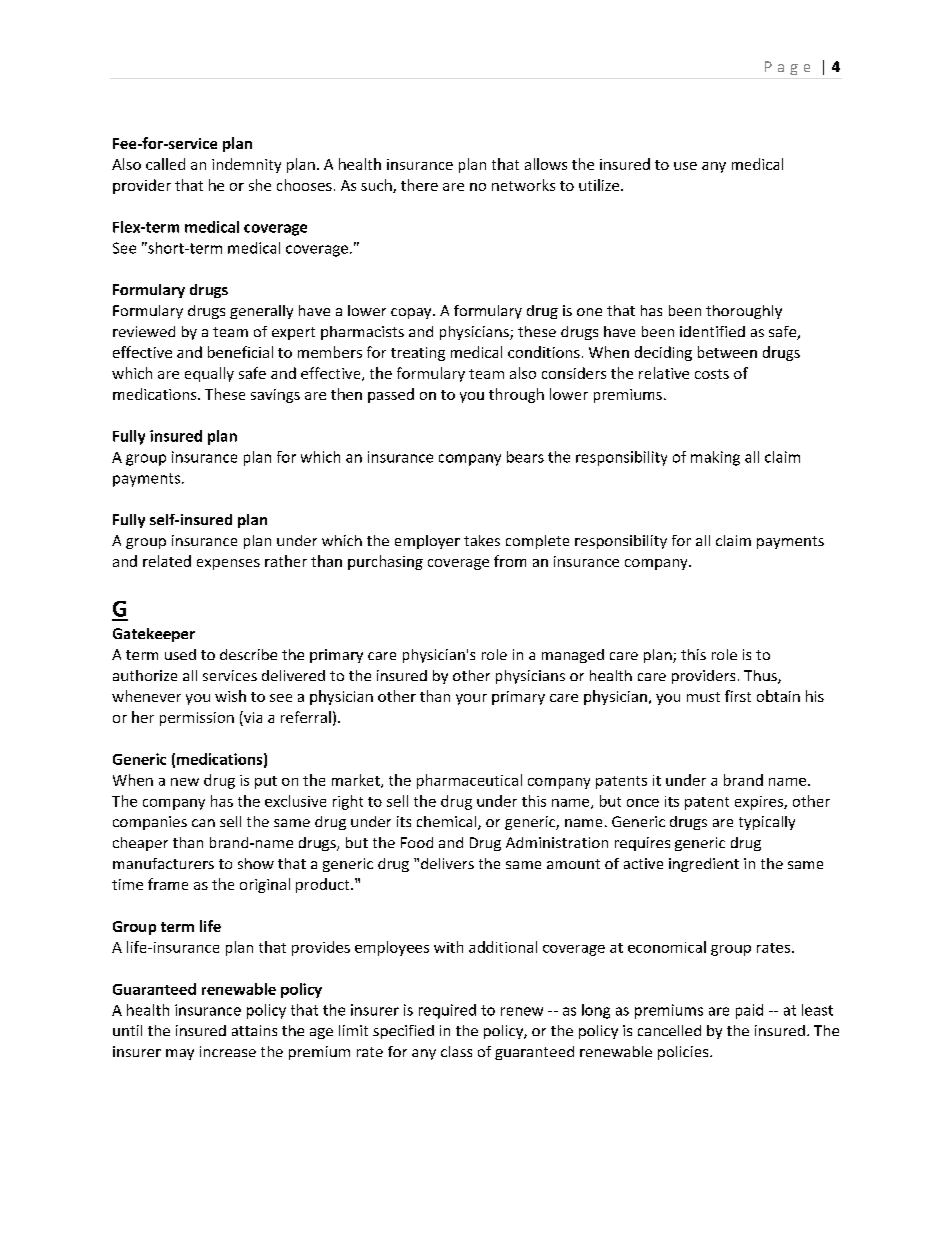 This page has height=1233, width=952. What do you see at coordinates (246, 165) in the page?
I see `indemnity` at bounding box center [246, 165].
